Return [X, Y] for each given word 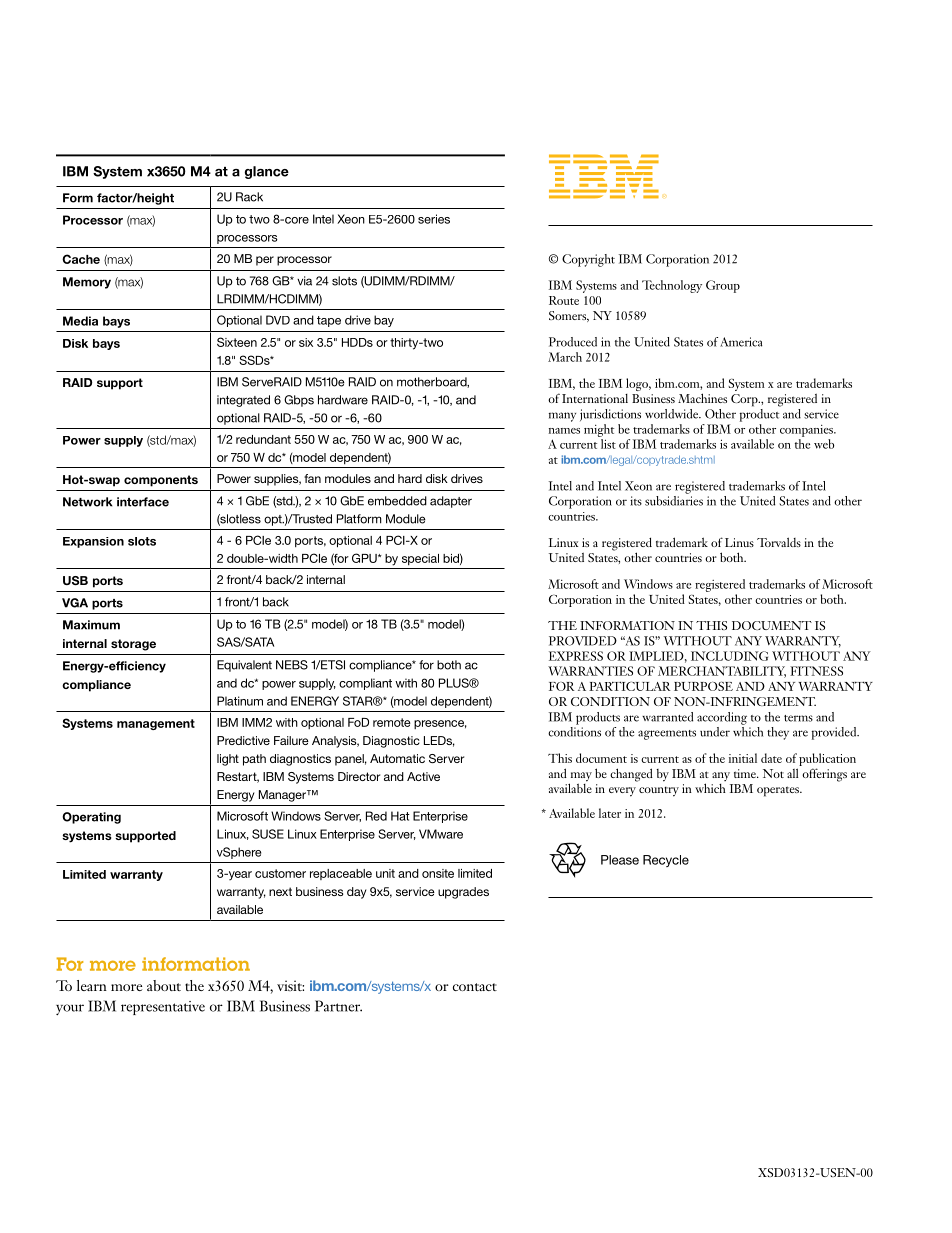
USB [75, 580]
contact [475, 987]
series [434, 219]
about [164, 985]
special [420, 559]
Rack [249, 197]
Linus [739, 542]
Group [723, 286]
